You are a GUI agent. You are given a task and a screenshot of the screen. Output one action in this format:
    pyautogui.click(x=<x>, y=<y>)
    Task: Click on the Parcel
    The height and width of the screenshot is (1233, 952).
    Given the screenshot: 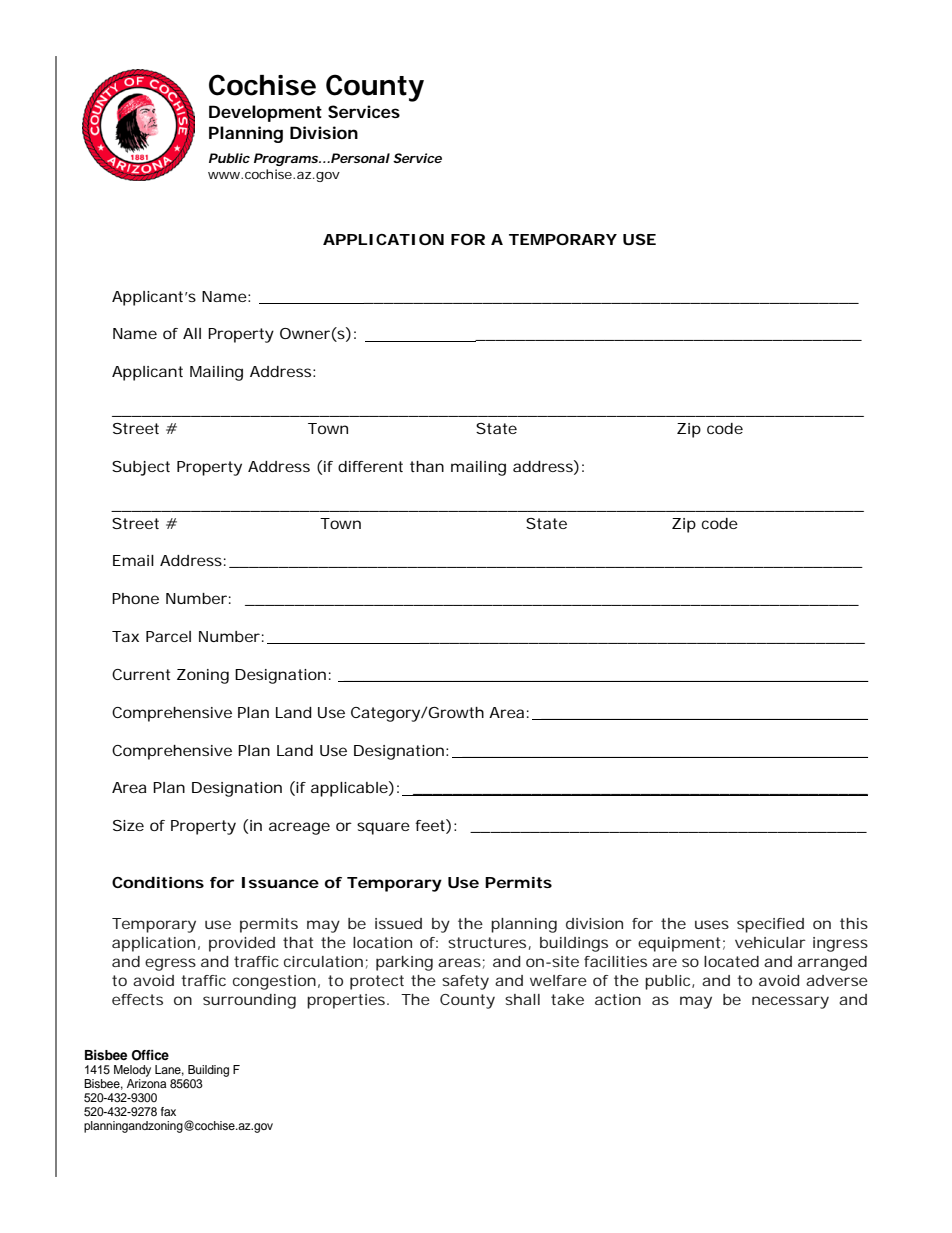 What is the action you would take?
    pyautogui.click(x=168, y=636)
